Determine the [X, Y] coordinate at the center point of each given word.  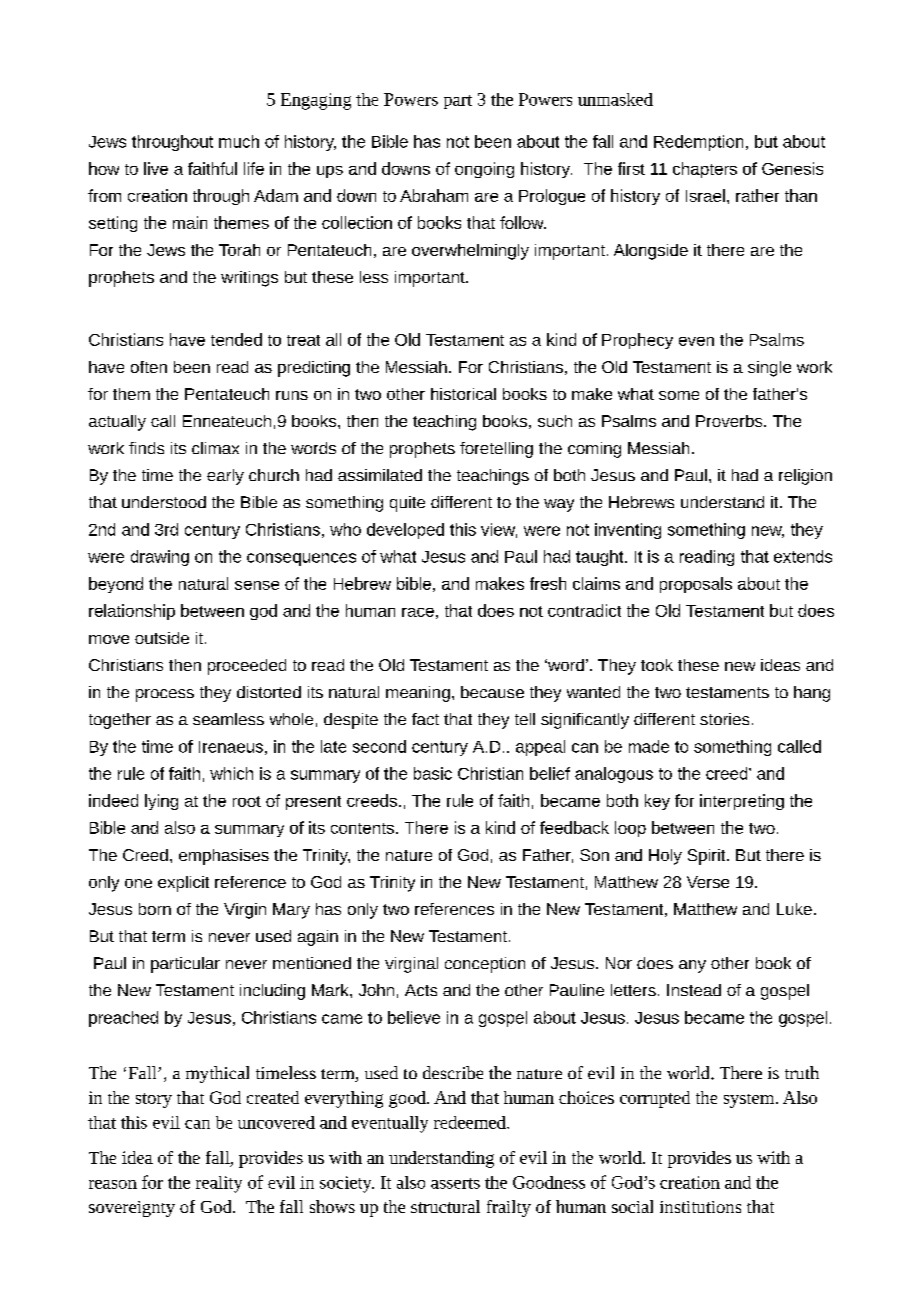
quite [407, 504]
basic [433, 773]
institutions [700, 1207]
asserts [455, 1183]
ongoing [484, 170]
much [239, 141]
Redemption [698, 143]
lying [161, 802]
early [225, 477]
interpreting [742, 802]
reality [219, 1184]
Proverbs [730, 421]
